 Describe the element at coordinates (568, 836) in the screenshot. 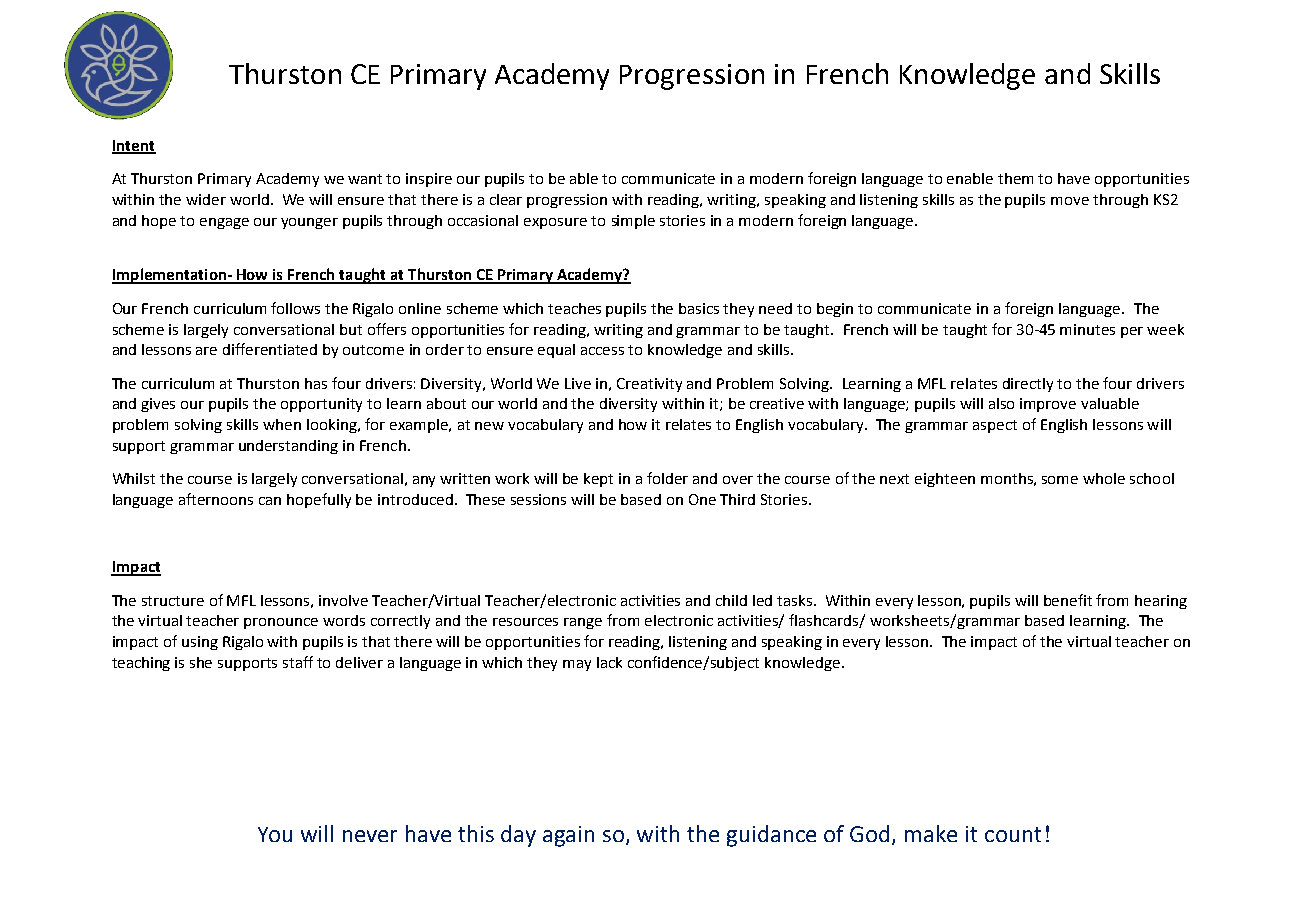

I see `again` at that location.
